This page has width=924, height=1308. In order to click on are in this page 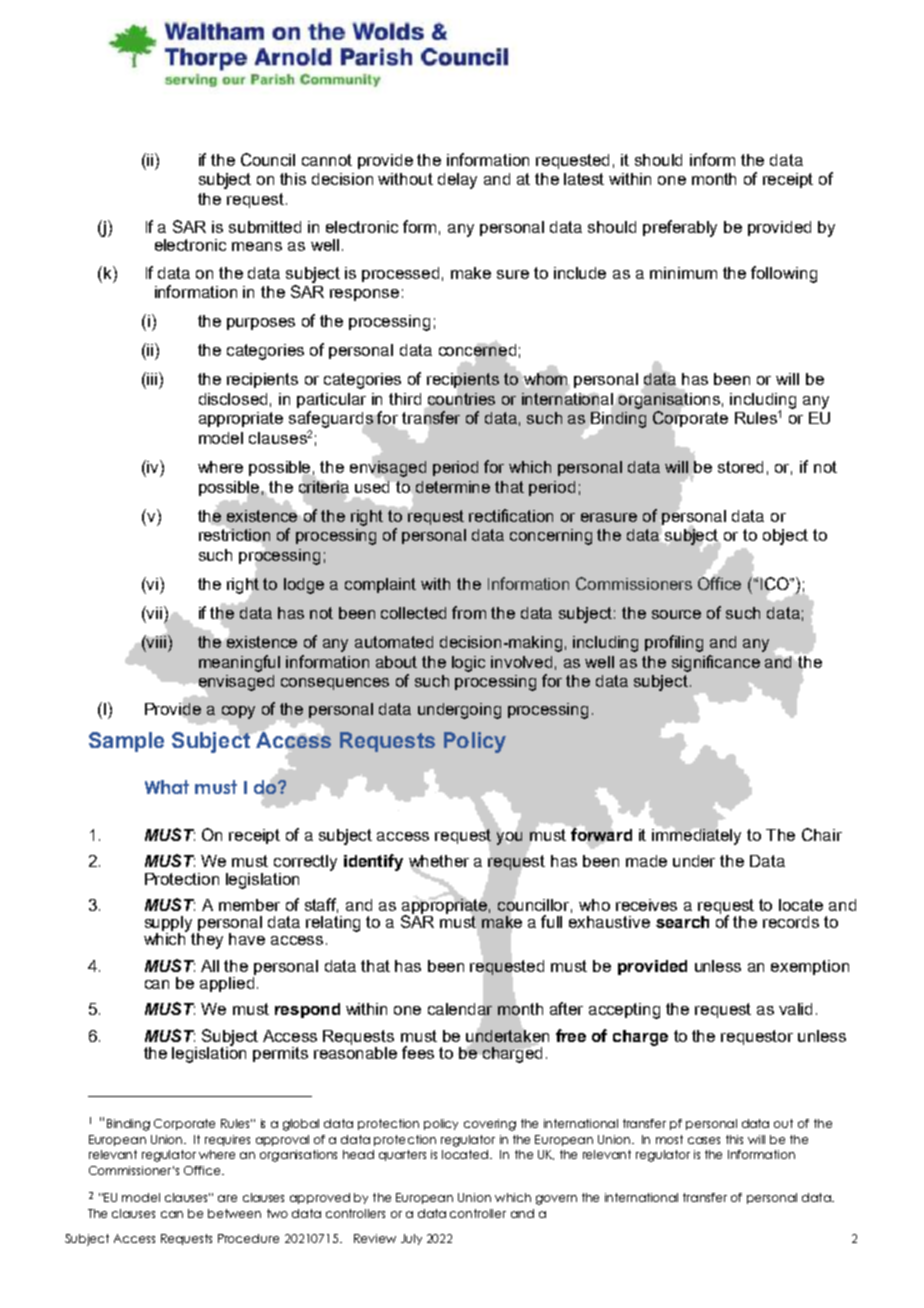, I will do `click(227, 1198)`.
